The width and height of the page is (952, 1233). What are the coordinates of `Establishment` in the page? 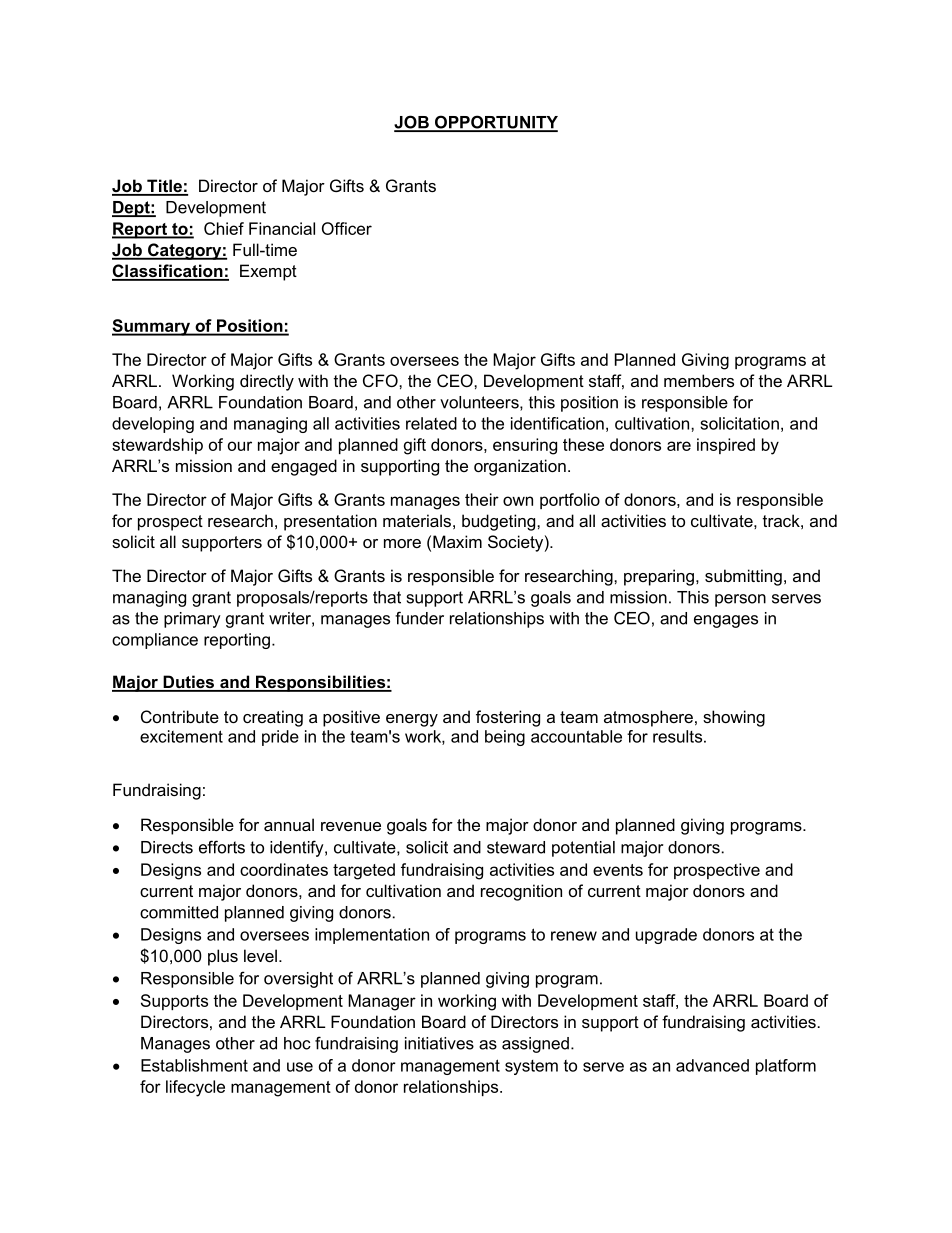 It's located at (194, 1065).
